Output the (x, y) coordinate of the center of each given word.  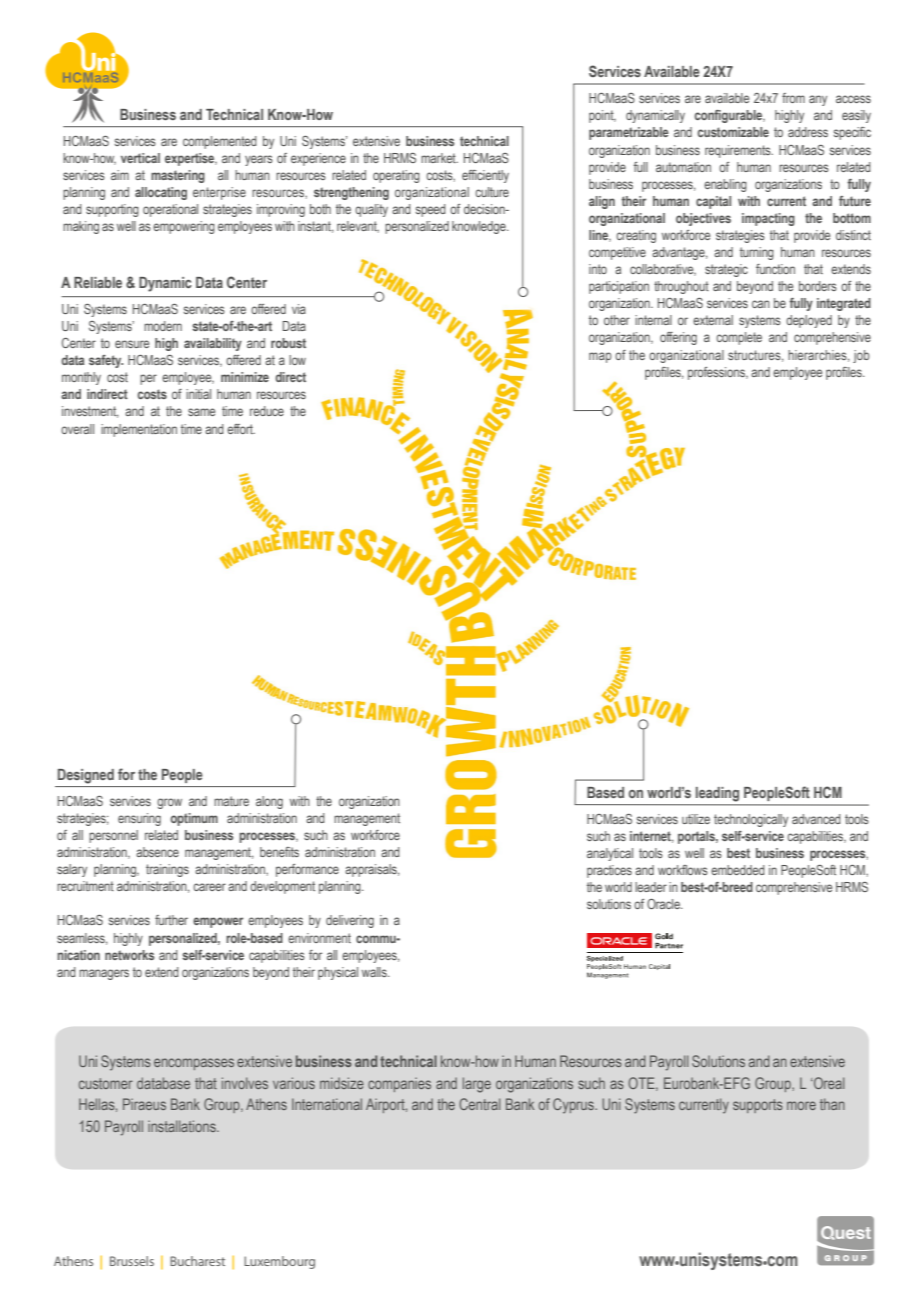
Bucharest (197, 1261)
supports (758, 1106)
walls (375, 972)
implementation (139, 430)
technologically (751, 820)
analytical (610, 854)
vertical (140, 158)
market (439, 158)
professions (717, 373)
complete (739, 338)
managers (104, 974)
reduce (267, 411)
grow (169, 803)
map (600, 357)
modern (163, 326)
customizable (733, 132)
